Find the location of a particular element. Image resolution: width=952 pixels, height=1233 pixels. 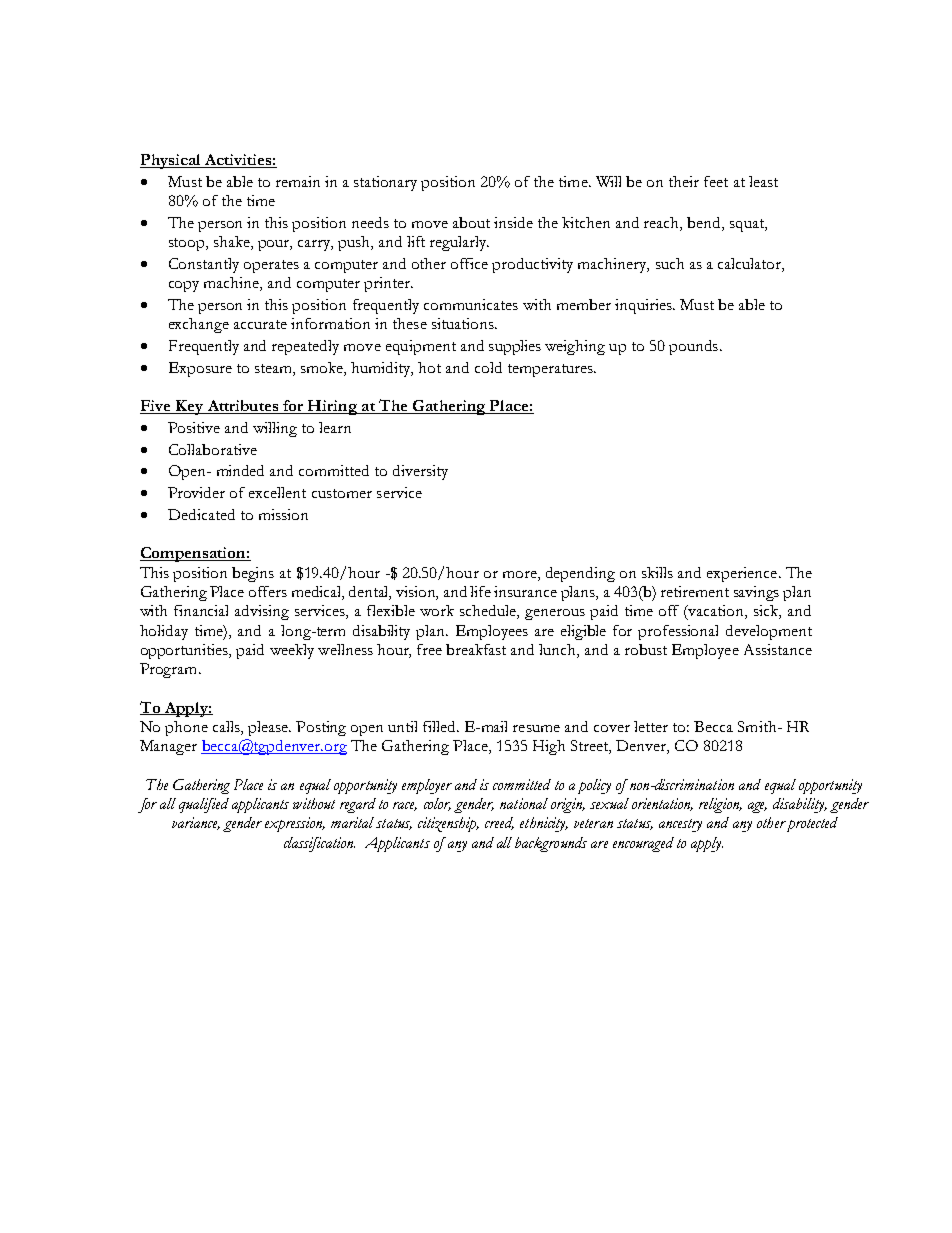

opportunities is located at coordinates (186, 651).
